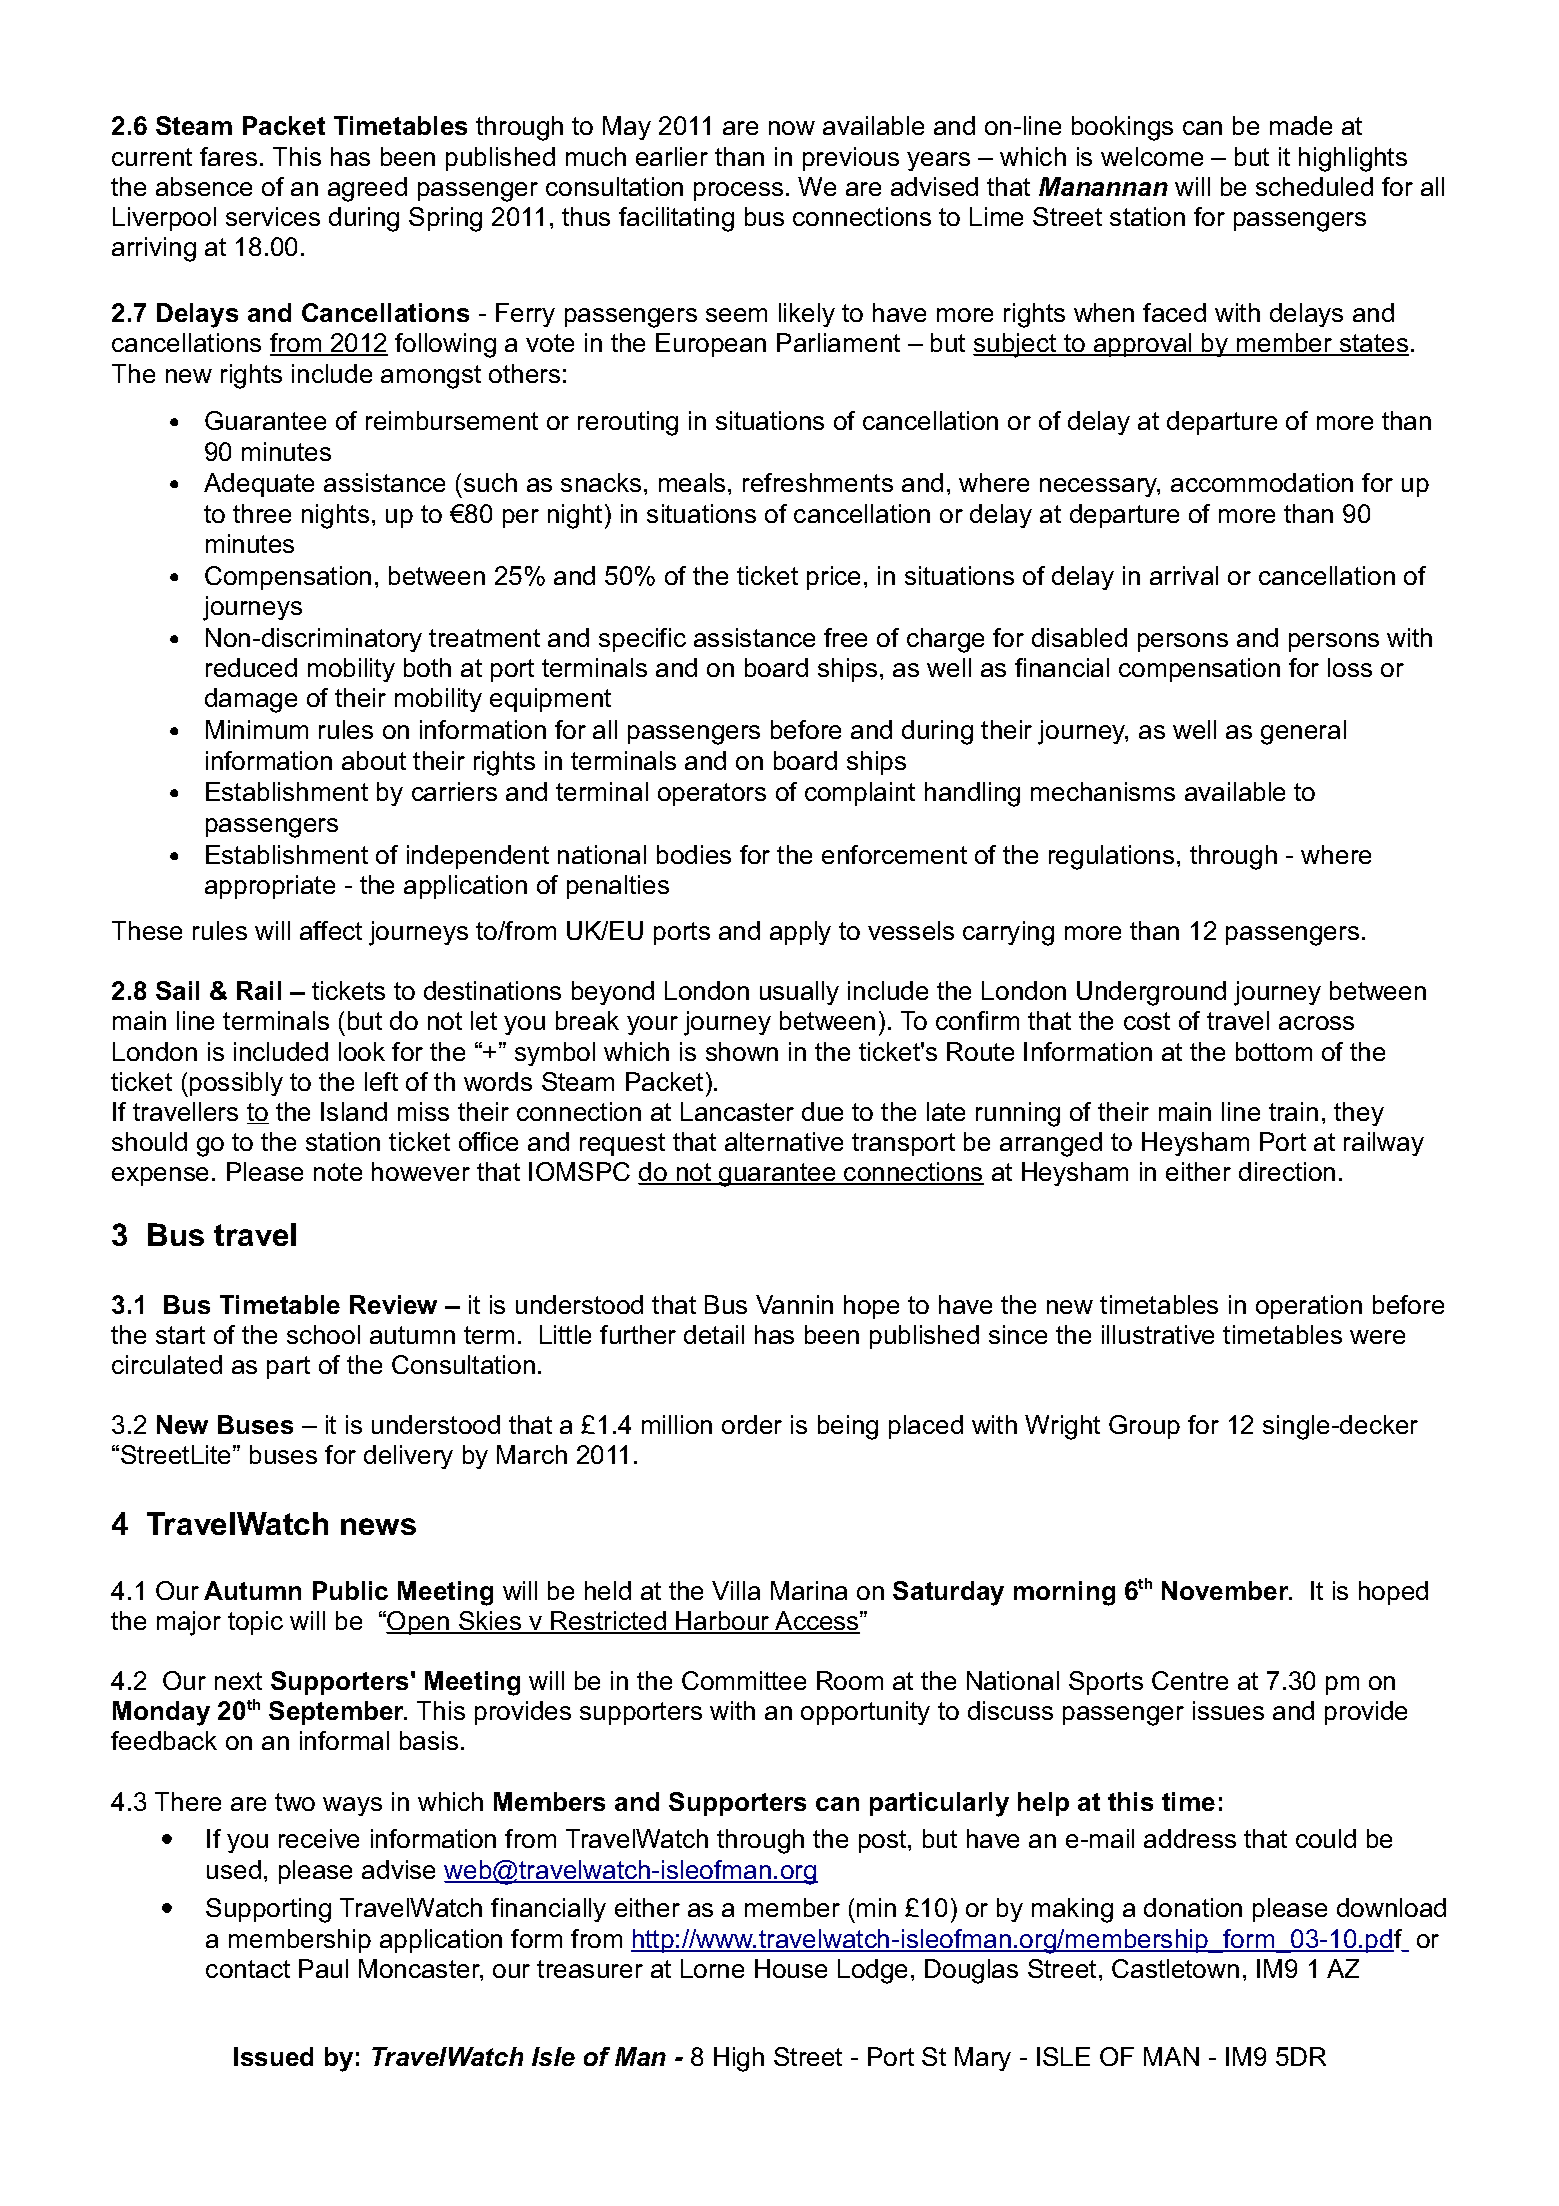 This screenshot has width=1559, height=2206. Describe the element at coordinates (1193, 1907) in the screenshot. I see `donation` at that location.
